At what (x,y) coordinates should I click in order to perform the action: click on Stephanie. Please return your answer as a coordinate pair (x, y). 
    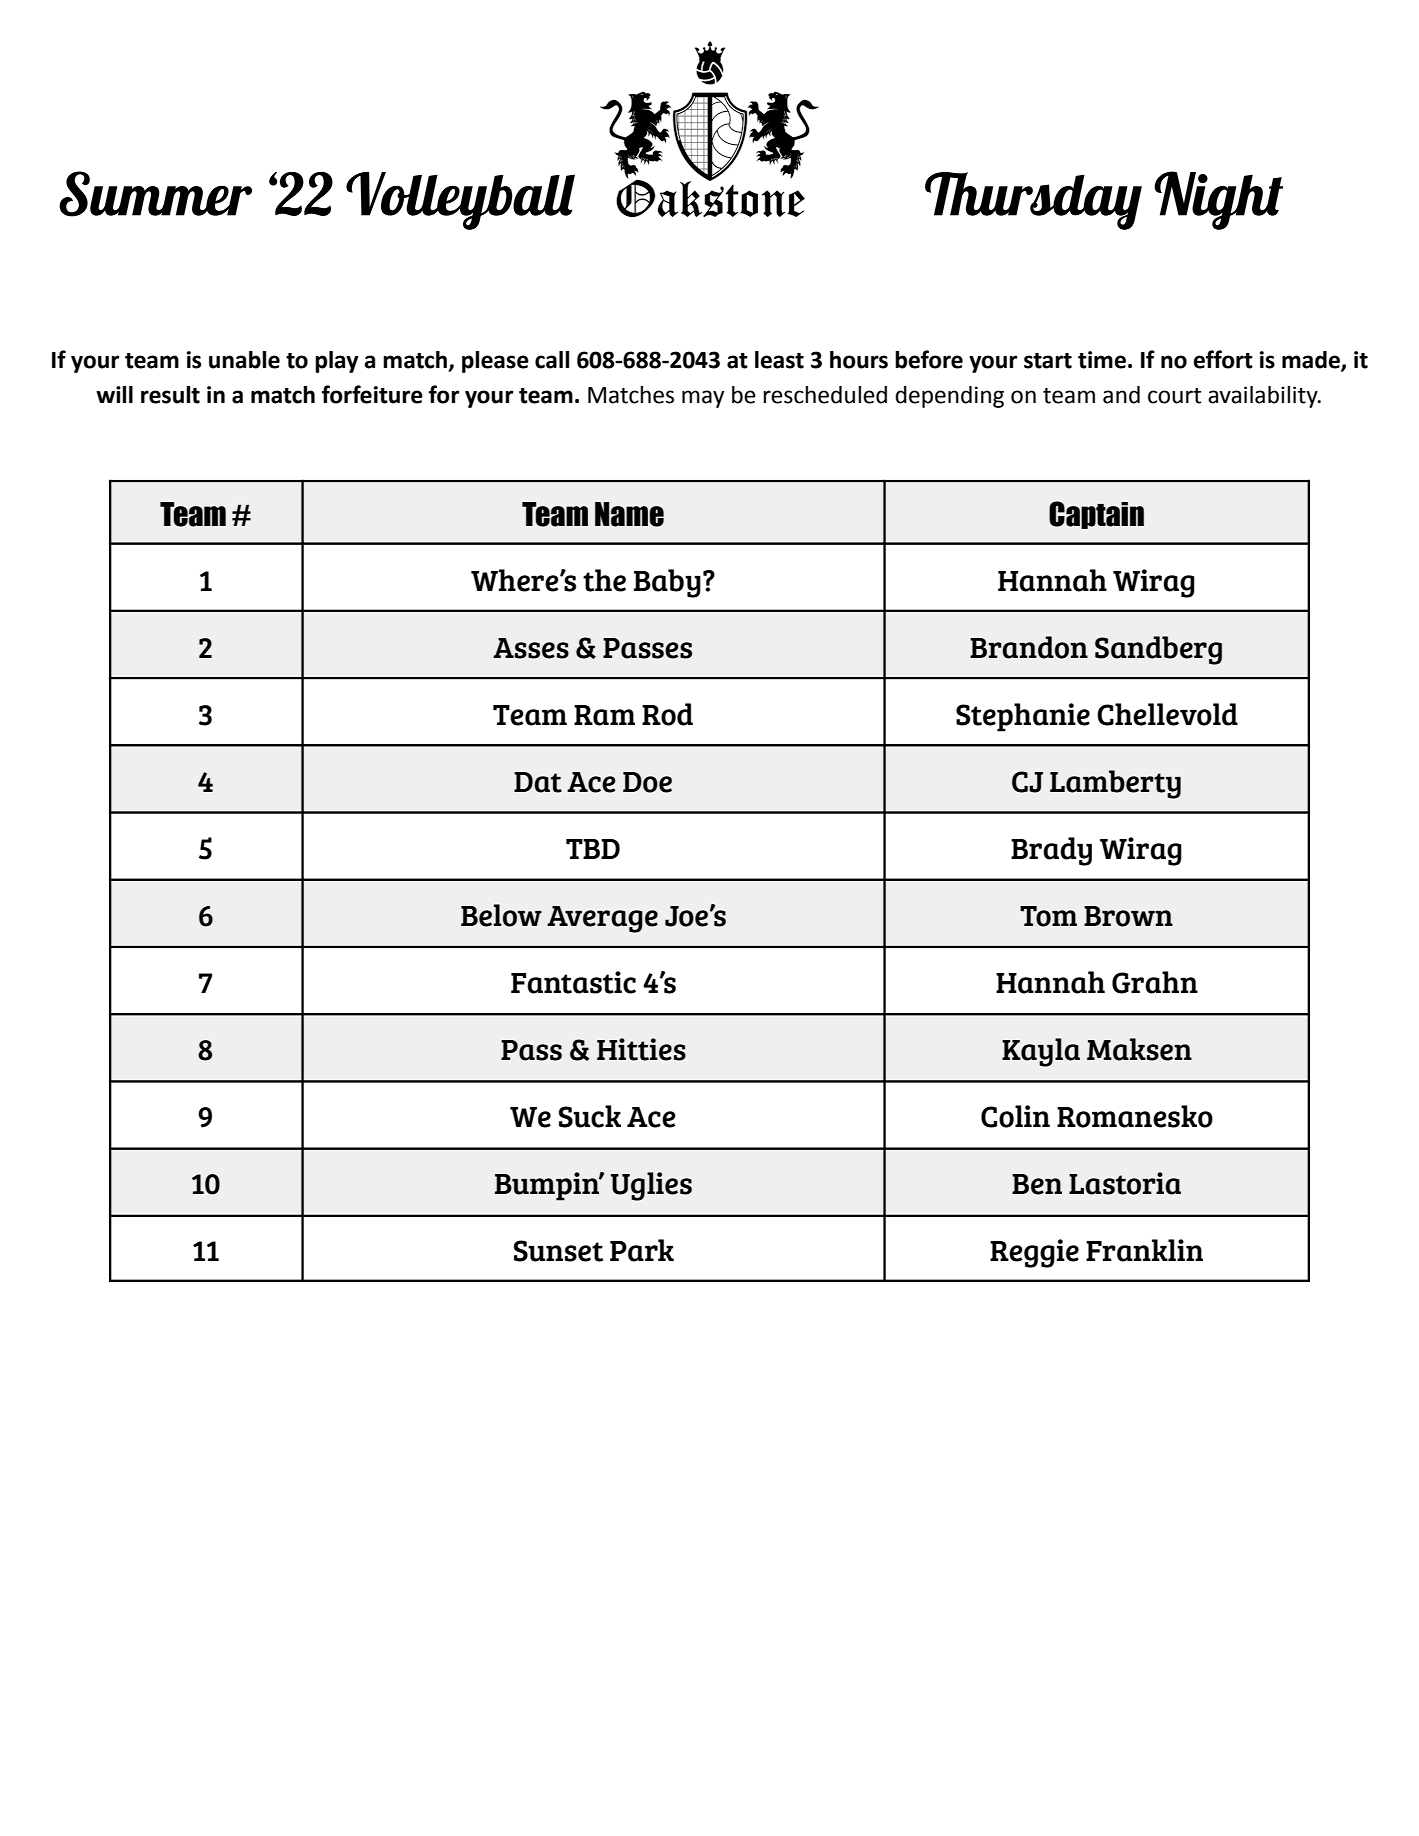
    Looking at the image, I should click on (1023, 717).
